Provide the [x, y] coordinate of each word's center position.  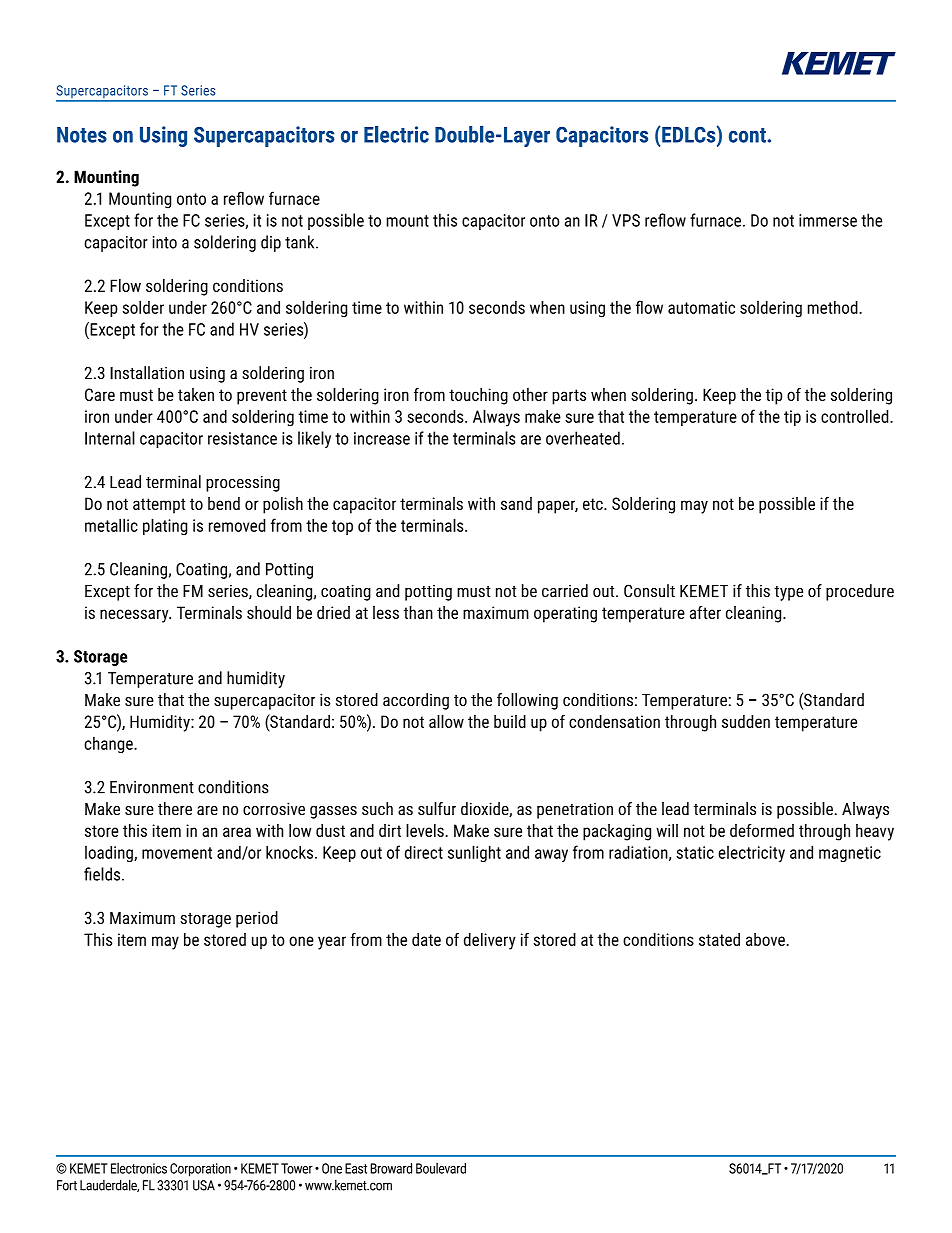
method [834, 307]
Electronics [139, 1168]
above [765, 939]
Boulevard [441, 1168]
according [416, 701]
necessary [135, 616]
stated [719, 939]
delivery [490, 941]
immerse [828, 220]
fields [103, 874]
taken [196, 394]
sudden [746, 721]
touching [478, 396]
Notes [82, 135]
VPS [626, 220]
